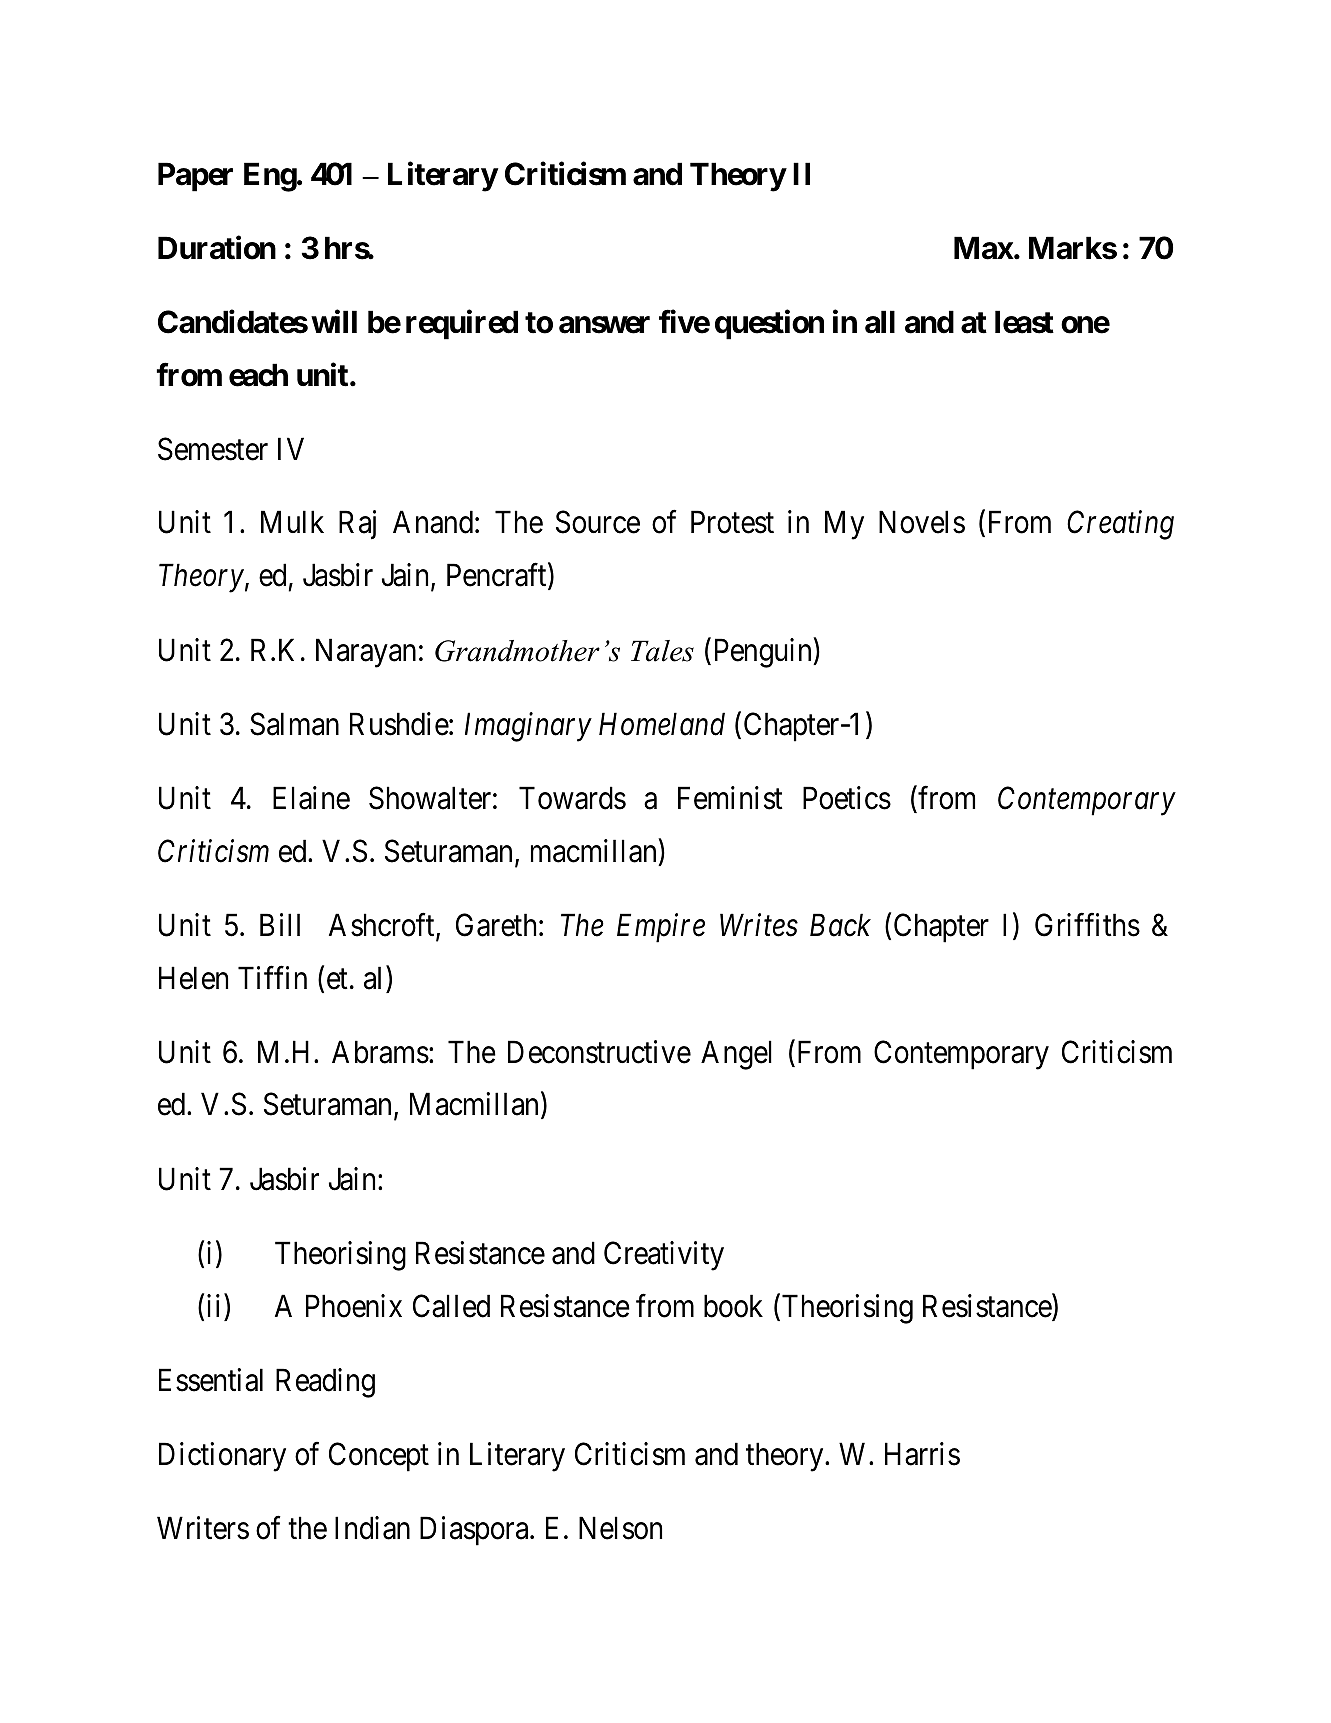 The image size is (1331, 1723). What do you see at coordinates (661, 928) in the page?
I see `Empire` at bounding box center [661, 928].
